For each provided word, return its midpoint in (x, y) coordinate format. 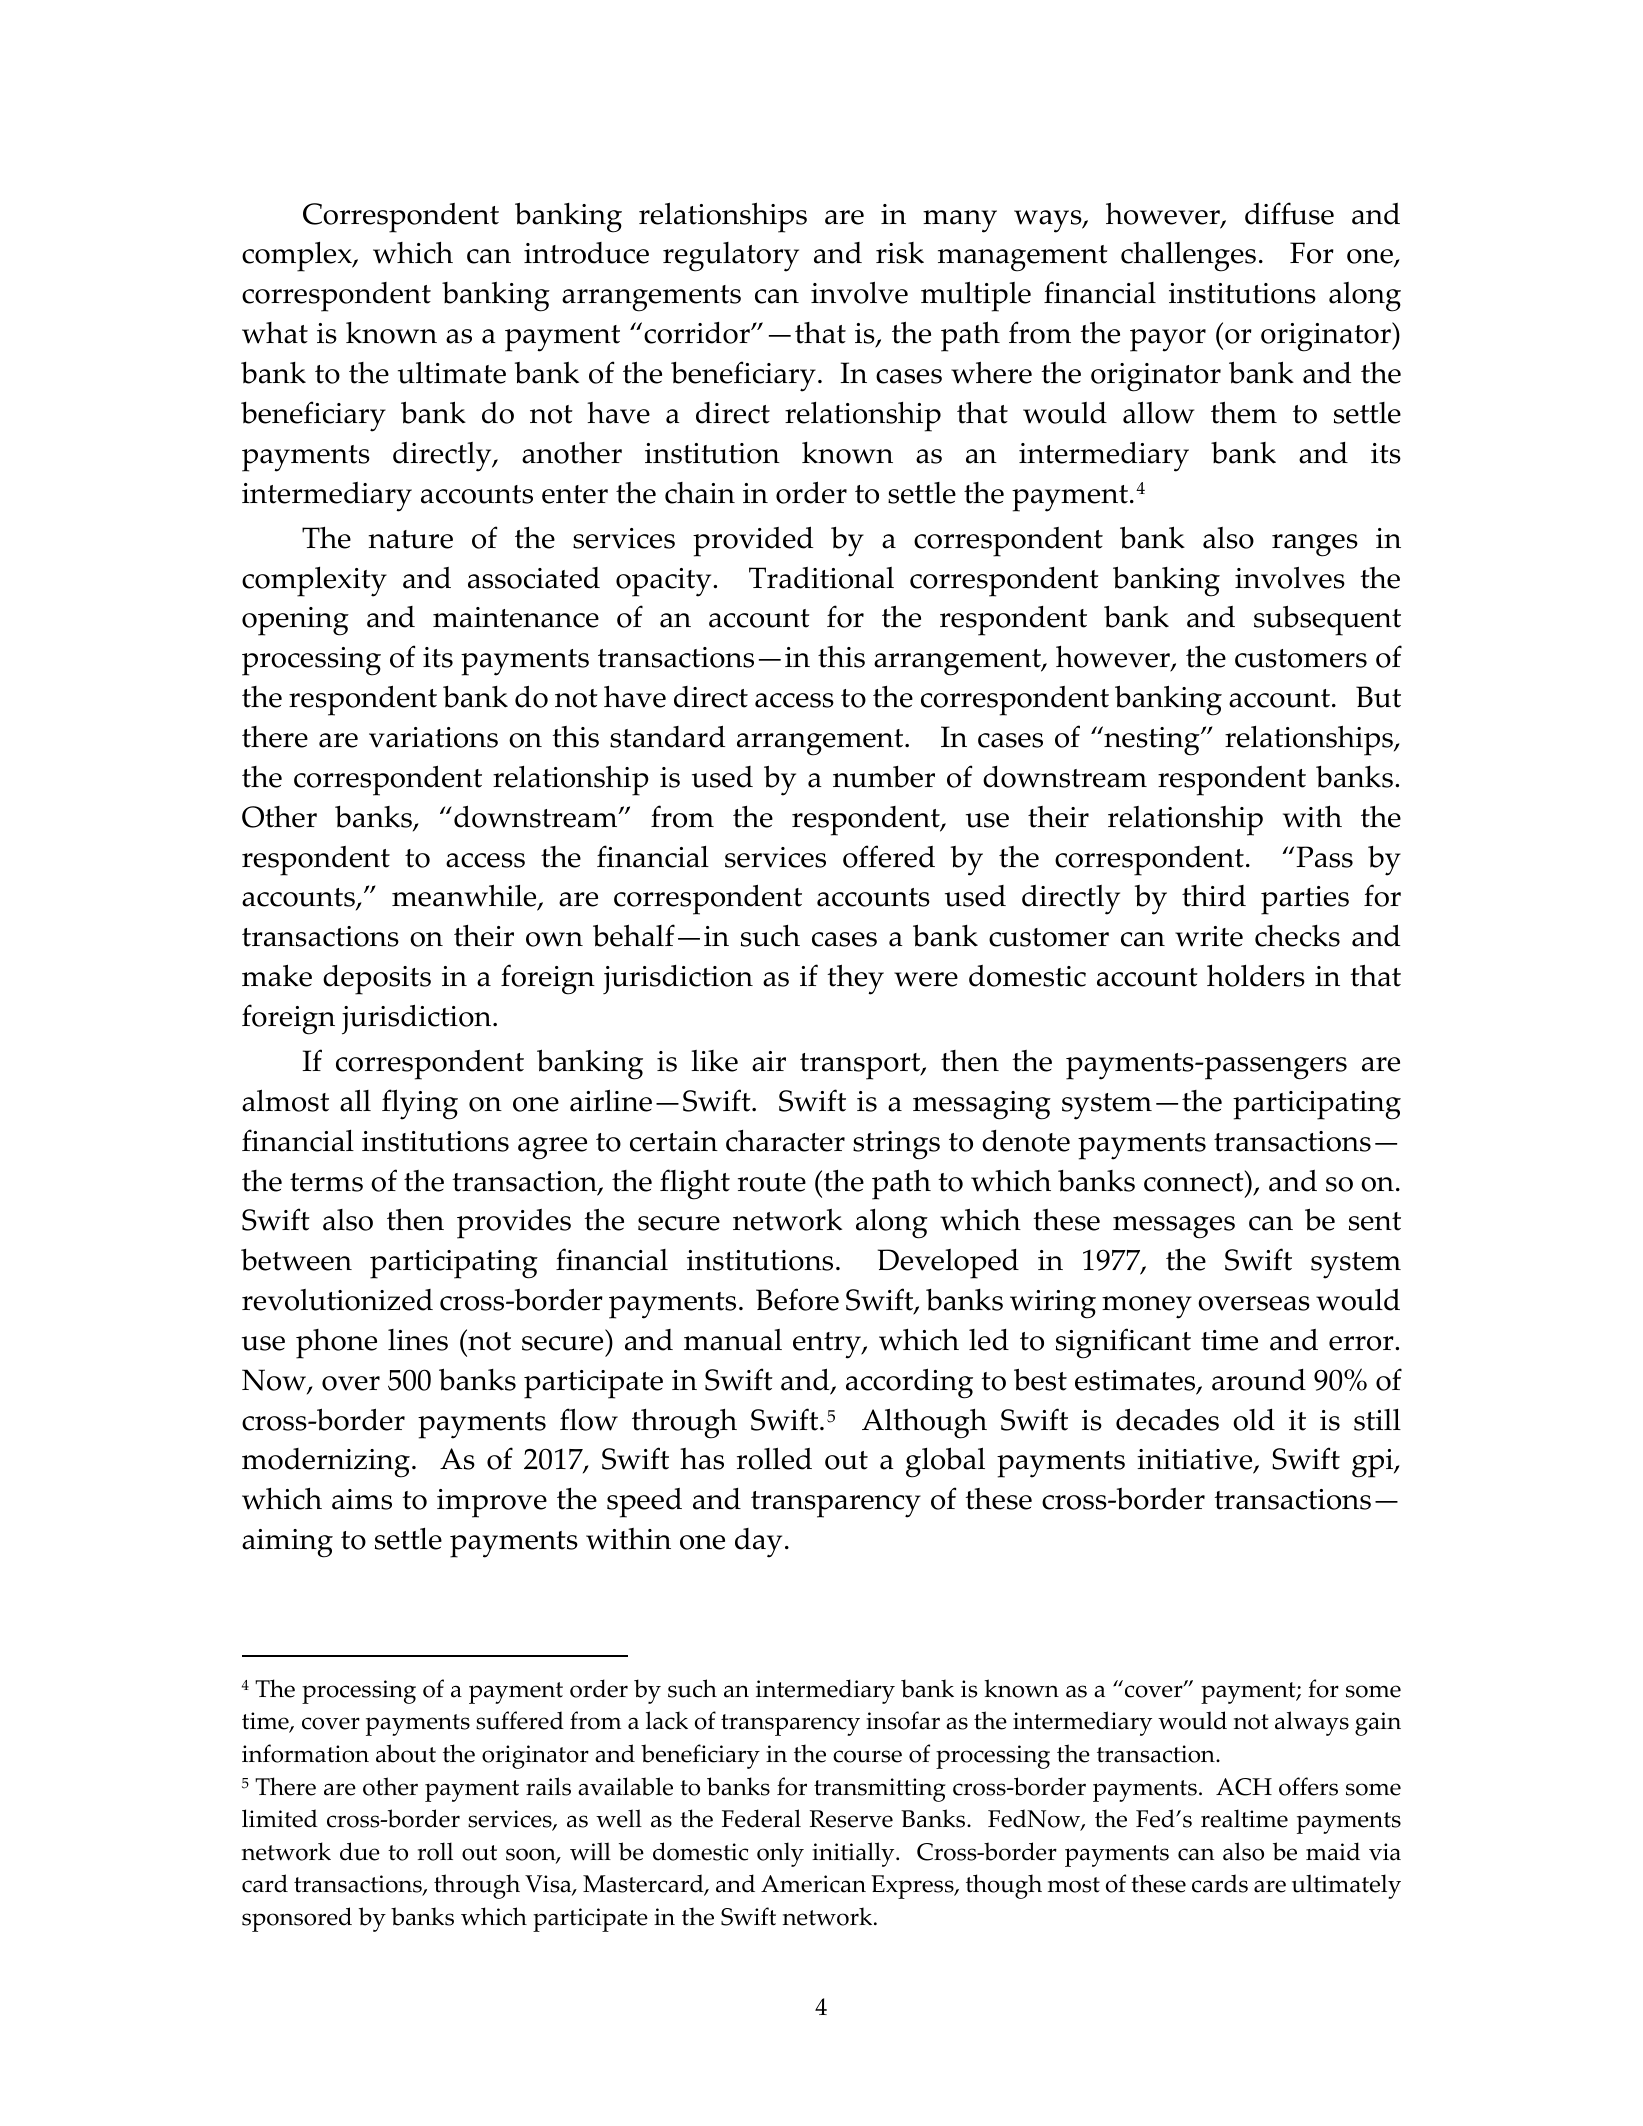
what (275, 333)
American (813, 1884)
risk (900, 253)
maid (1333, 1851)
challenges (1188, 257)
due (360, 1851)
